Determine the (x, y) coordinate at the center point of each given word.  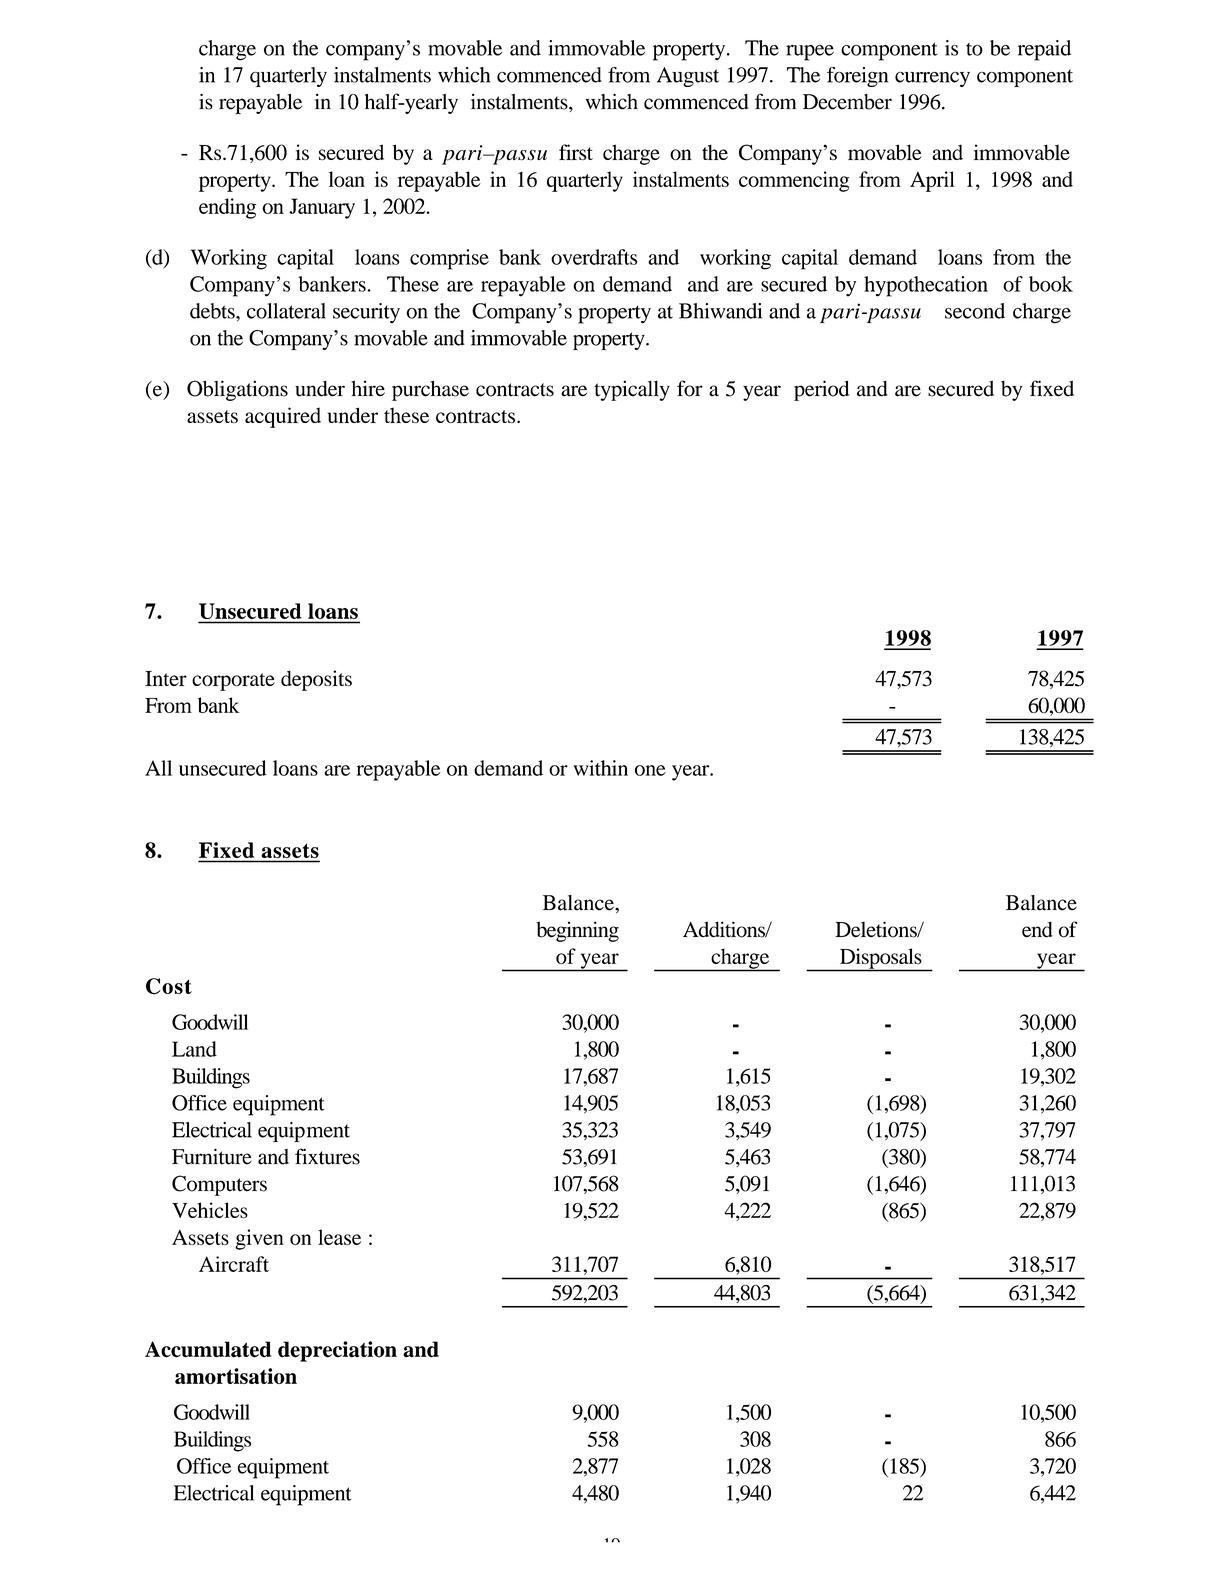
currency (932, 79)
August (688, 77)
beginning (577, 931)
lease (339, 1237)
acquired (283, 417)
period (821, 390)
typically (632, 390)
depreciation (337, 1351)
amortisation (236, 1376)
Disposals (880, 959)
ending (227, 208)
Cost (169, 986)
